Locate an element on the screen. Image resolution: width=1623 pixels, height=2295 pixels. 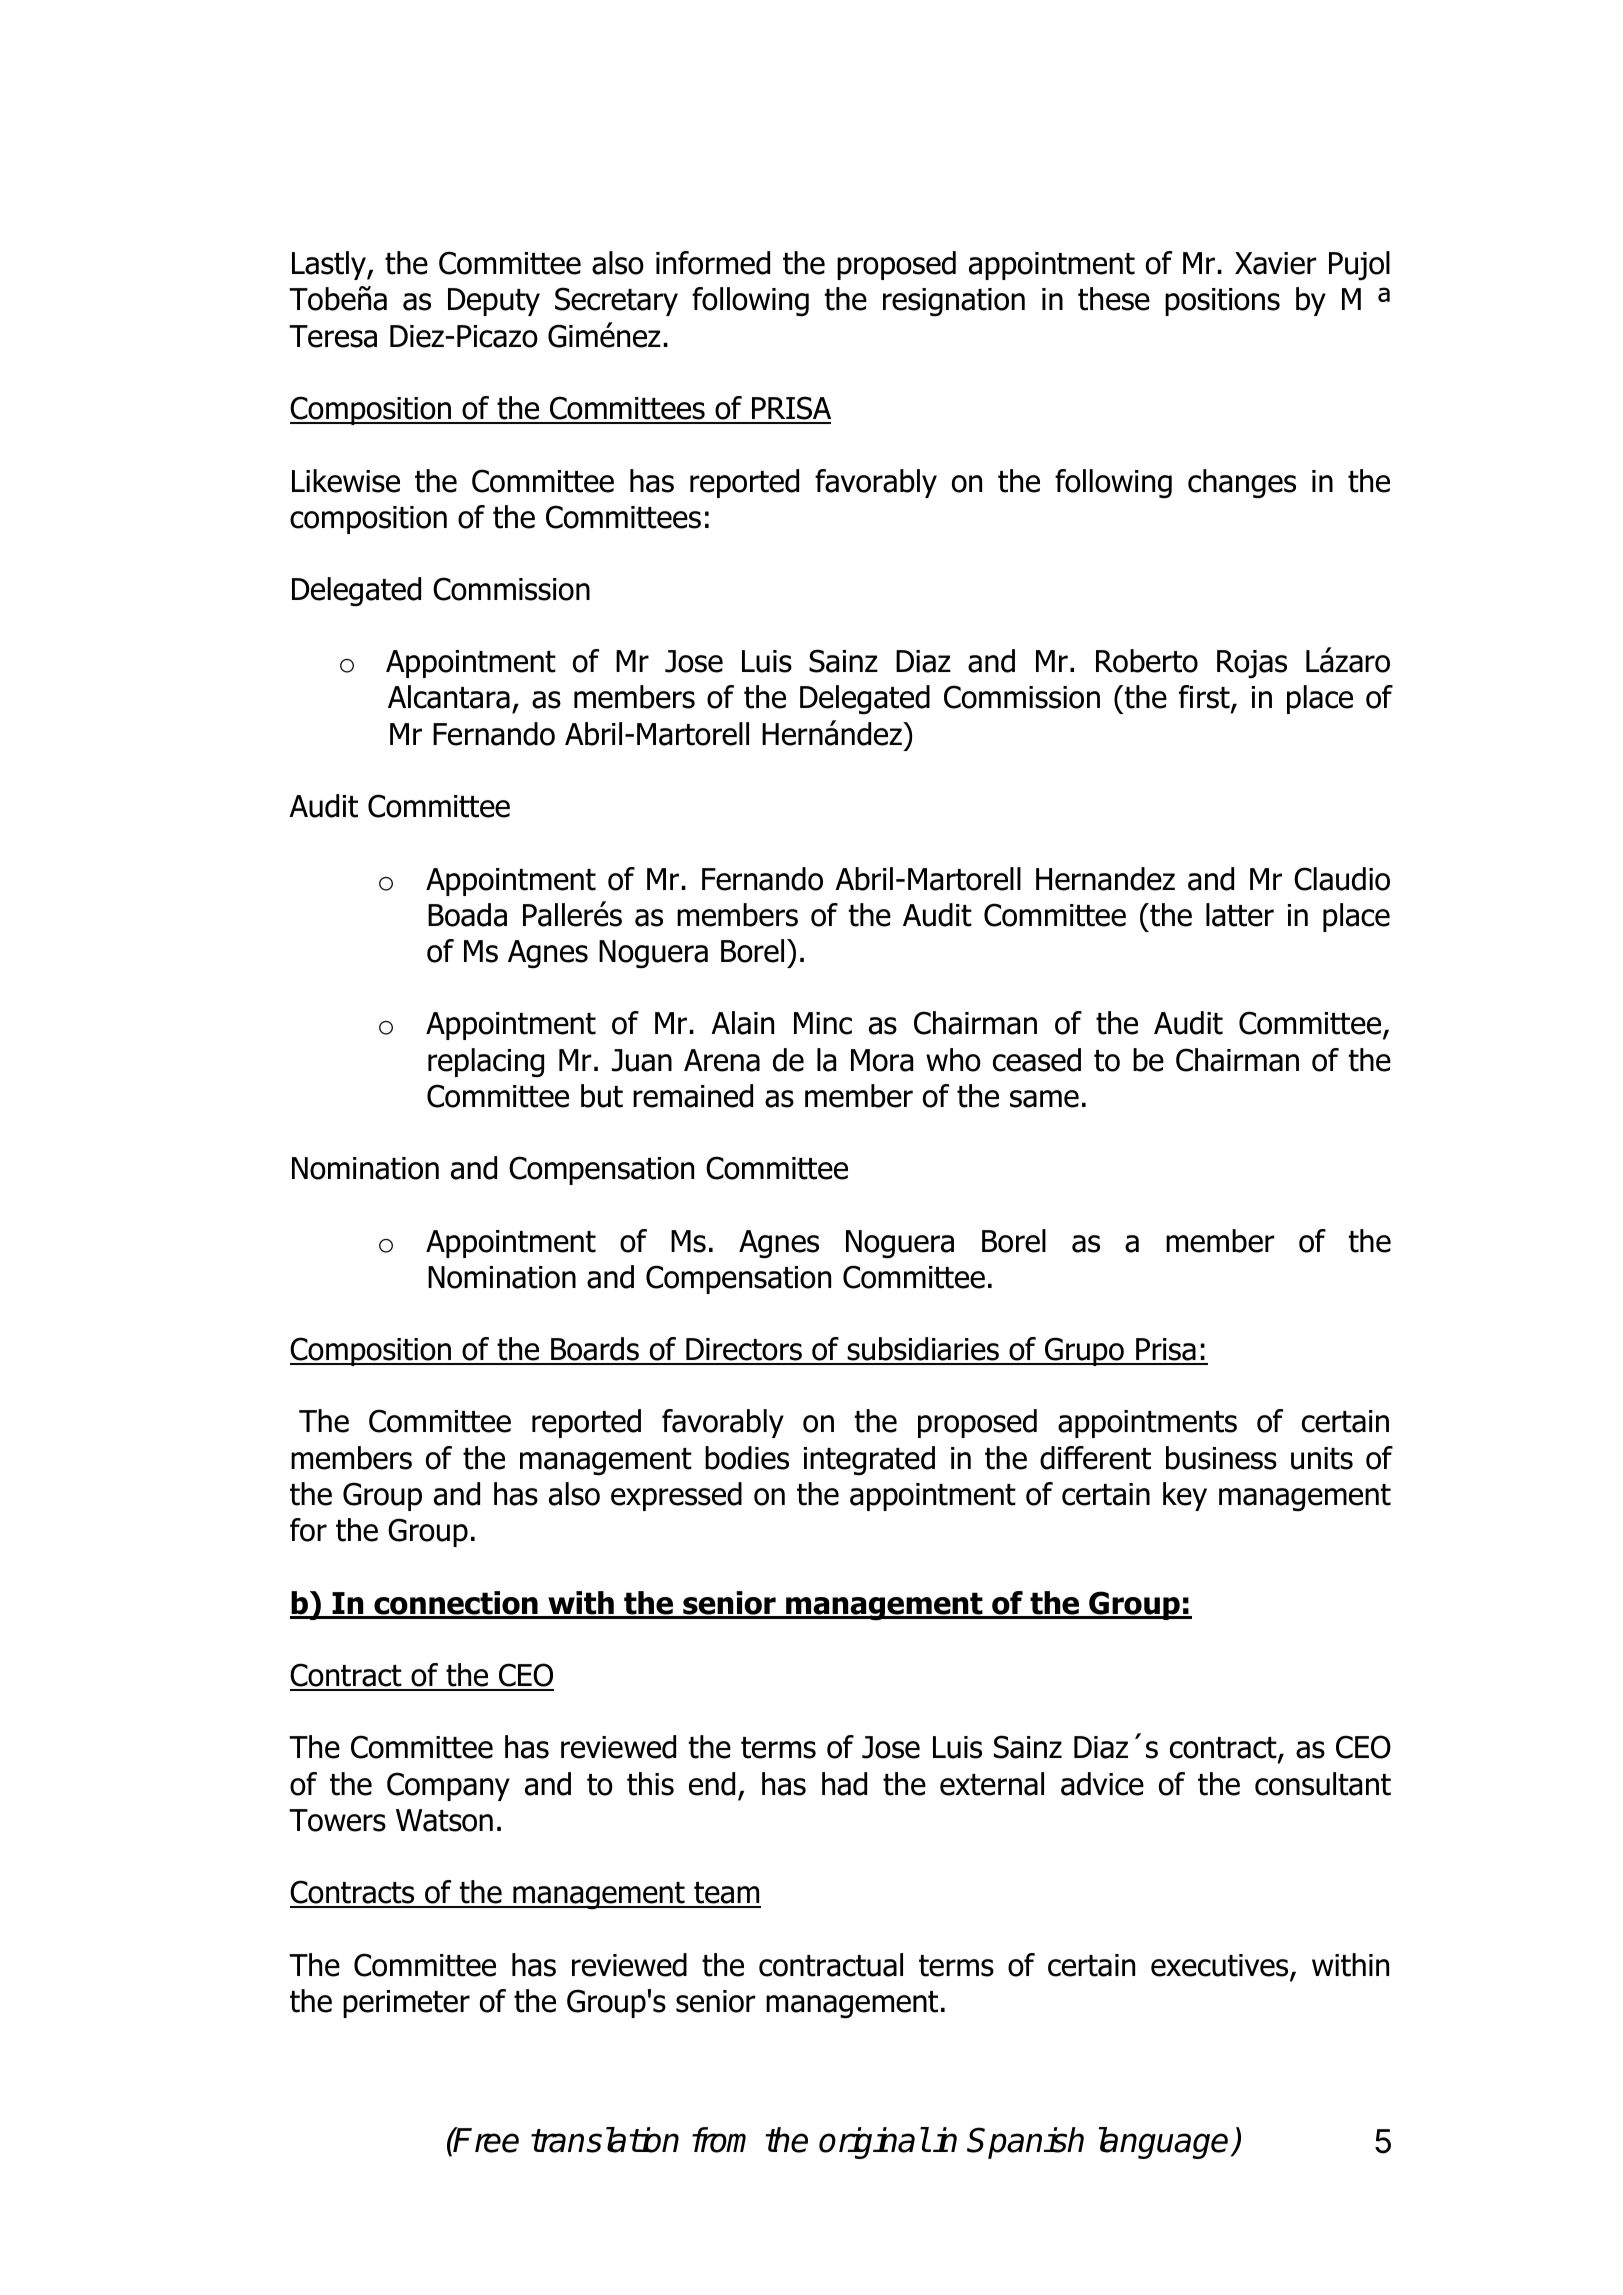
Deputy is located at coordinates (494, 302).
